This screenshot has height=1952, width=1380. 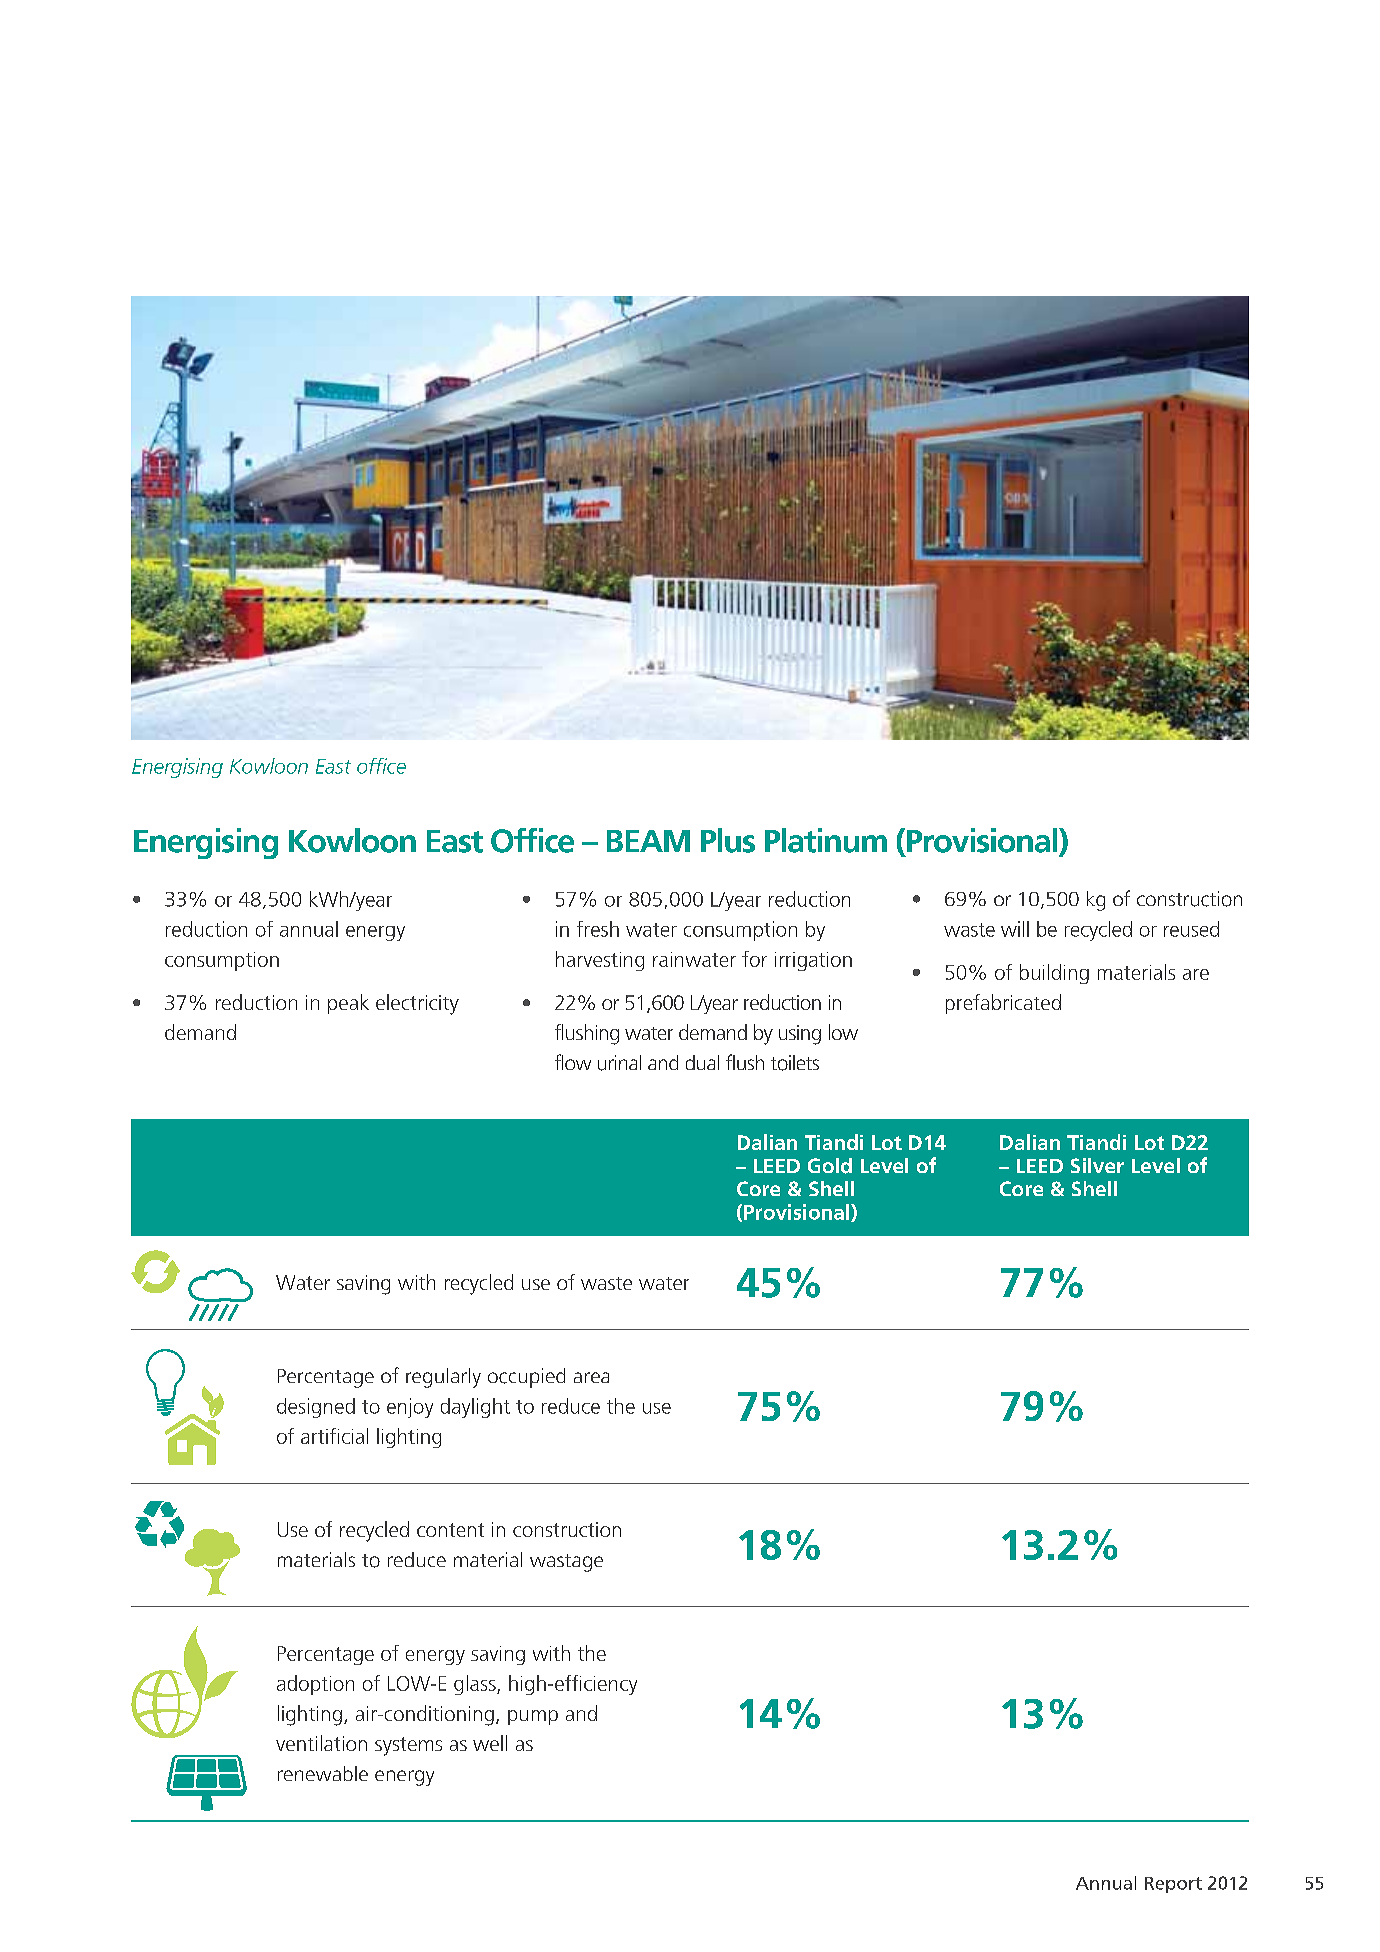 What do you see at coordinates (450, 1530) in the screenshot?
I see `content` at bounding box center [450, 1530].
